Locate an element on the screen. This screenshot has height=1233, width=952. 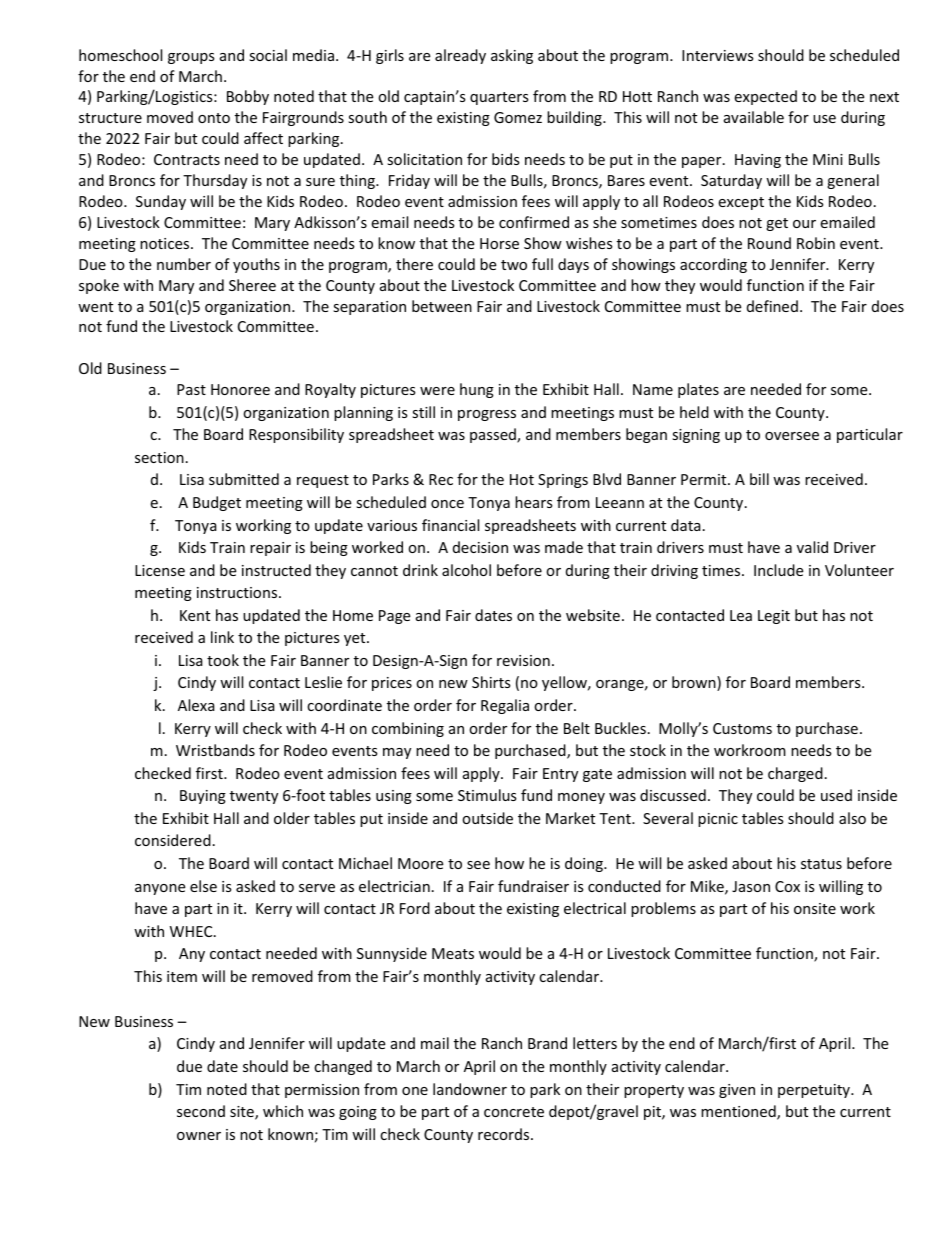
quarters is located at coordinates (499, 98).
